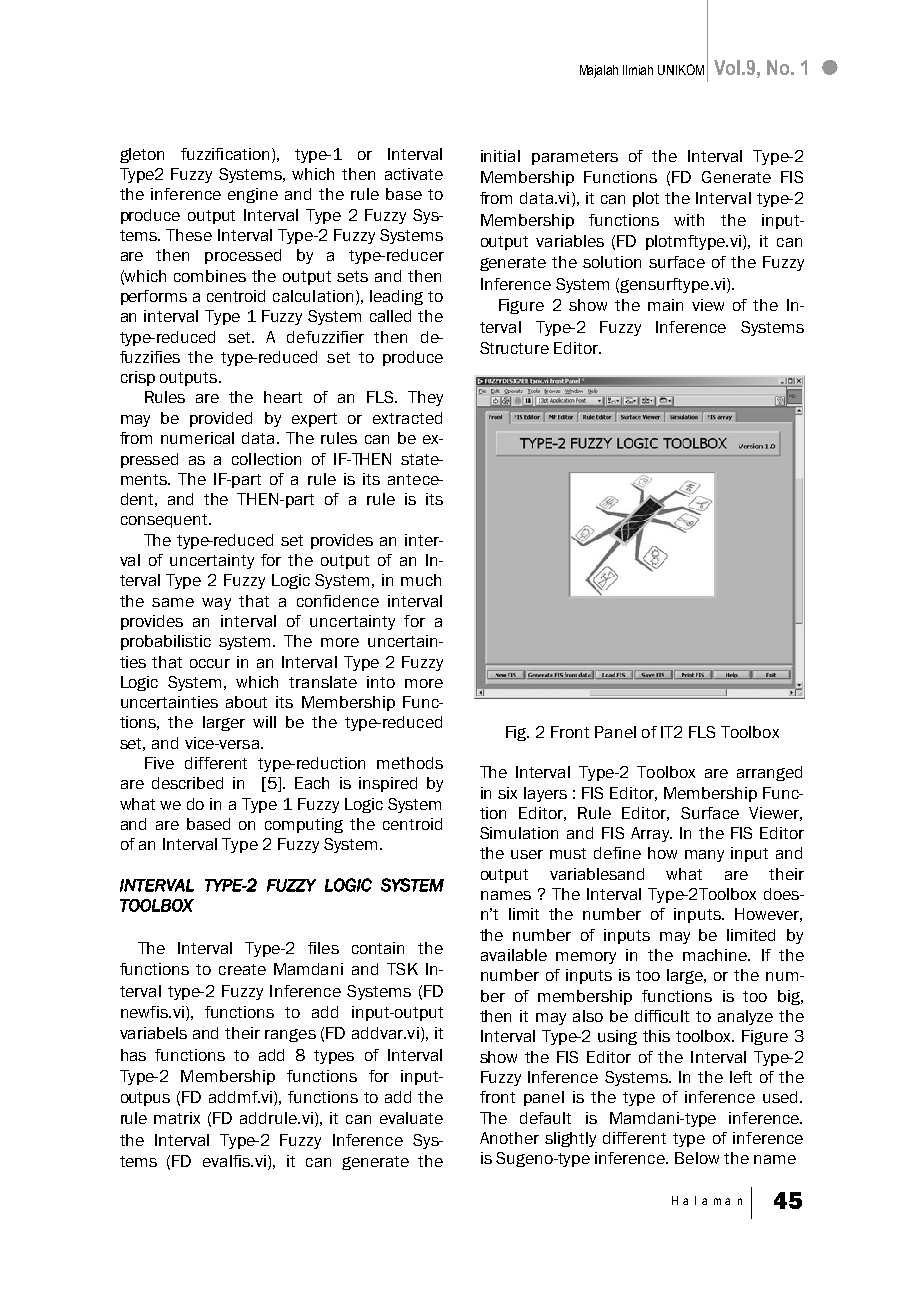  I want to click on matrix, so click(177, 1118).
